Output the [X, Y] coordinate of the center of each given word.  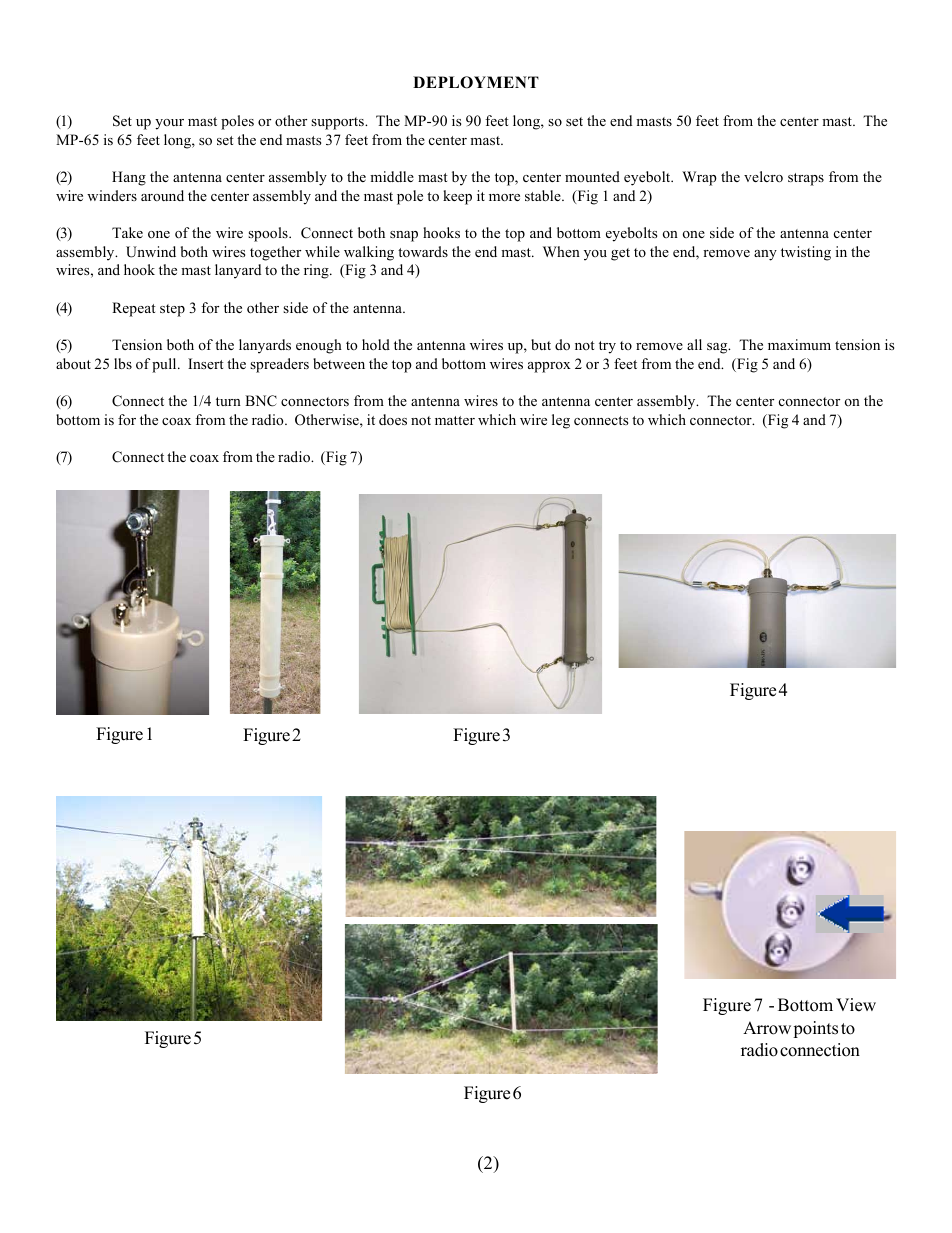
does [393, 419]
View [856, 1005]
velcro [763, 176]
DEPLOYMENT [476, 82]
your [169, 124]
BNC [261, 401]
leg [561, 421]
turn [228, 401]
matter [455, 420]
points [815, 1029]
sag [718, 348]
